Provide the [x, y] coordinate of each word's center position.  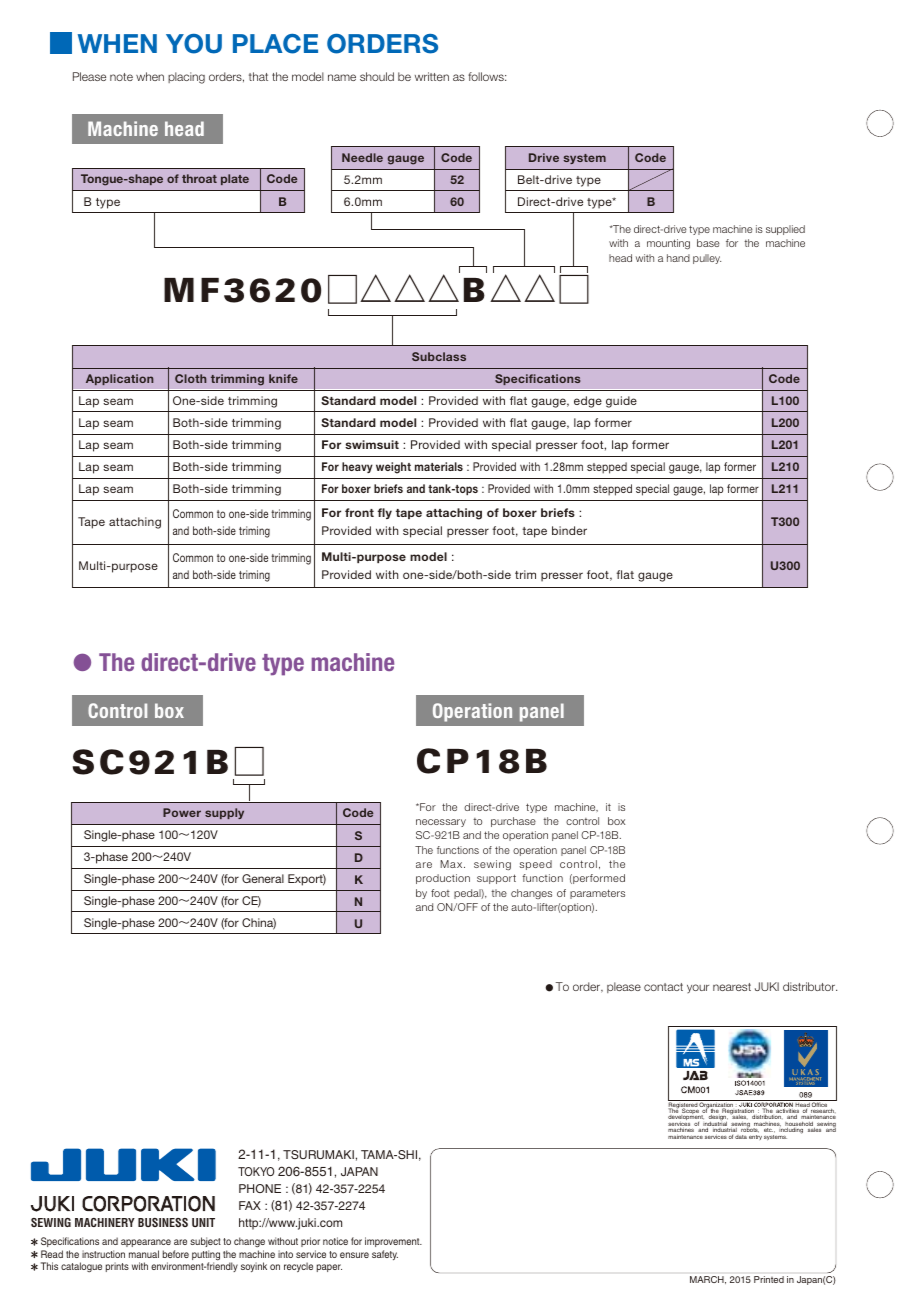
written [432, 76]
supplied [785, 230]
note [121, 77]
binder [569, 530]
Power [182, 812]
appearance [146, 1243]
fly [384, 513]
